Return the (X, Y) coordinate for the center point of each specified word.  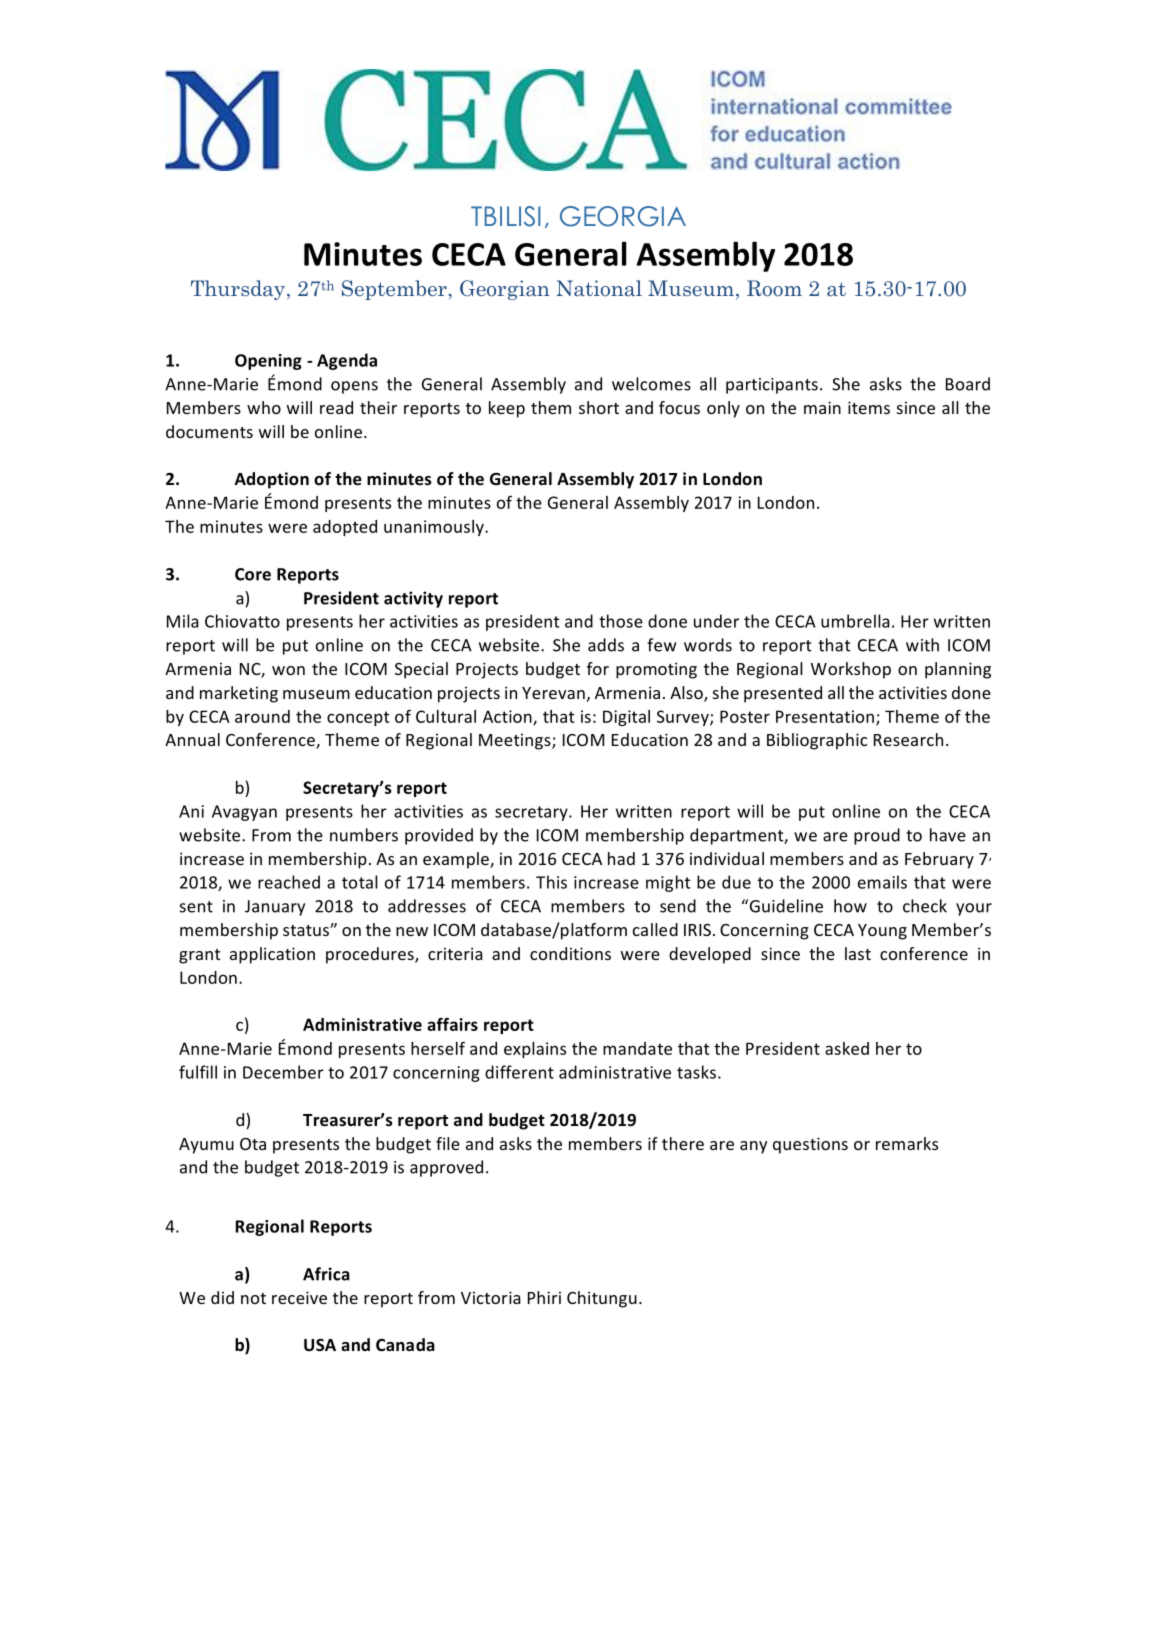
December (283, 1072)
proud (877, 836)
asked (847, 1048)
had (621, 858)
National (599, 288)
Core (253, 574)
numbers (364, 835)
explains (535, 1050)
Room (774, 288)
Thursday (238, 290)
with (922, 645)
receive (299, 1297)
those (621, 621)
